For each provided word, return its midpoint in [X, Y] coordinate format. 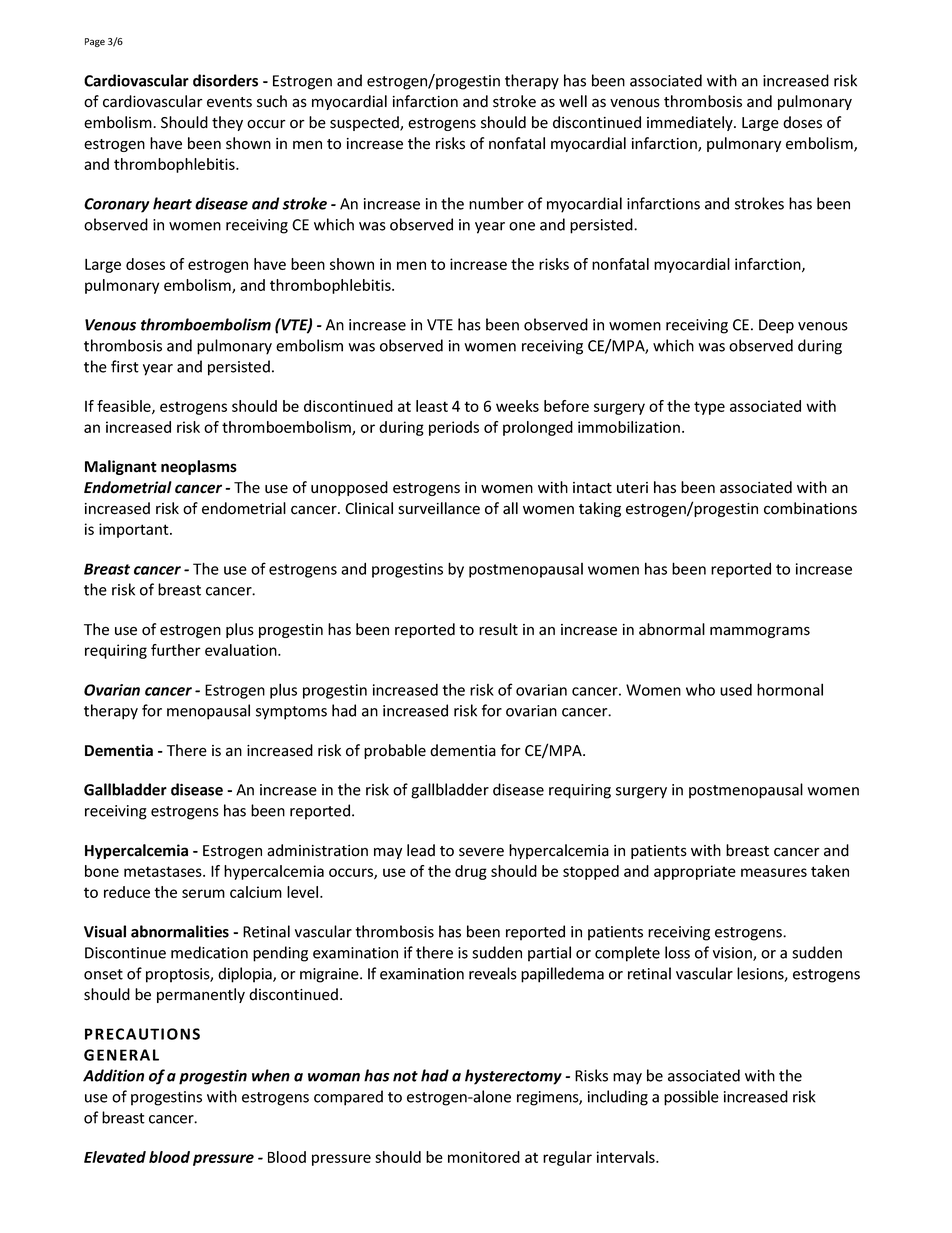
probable [395, 751]
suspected [365, 123]
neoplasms [199, 467]
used [736, 690]
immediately [691, 123]
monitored [484, 1157]
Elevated [115, 1157]
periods [454, 428]
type [709, 408]
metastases [164, 871]
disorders [225, 80]
